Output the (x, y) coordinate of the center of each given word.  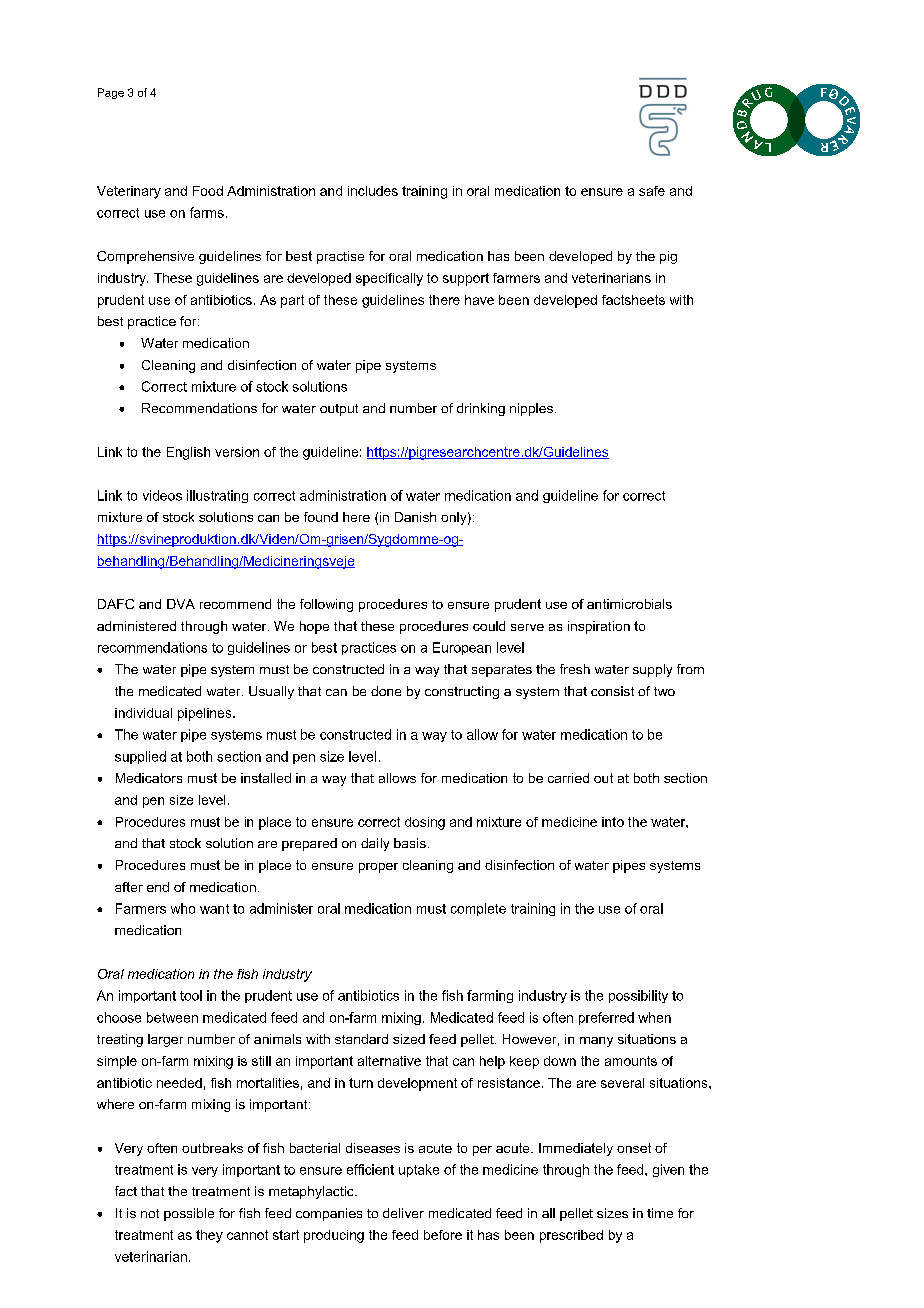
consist (612, 691)
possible (189, 1214)
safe (652, 191)
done (386, 691)
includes (373, 191)
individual (143, 713)
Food (208, 191)
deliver (403, 1213)
